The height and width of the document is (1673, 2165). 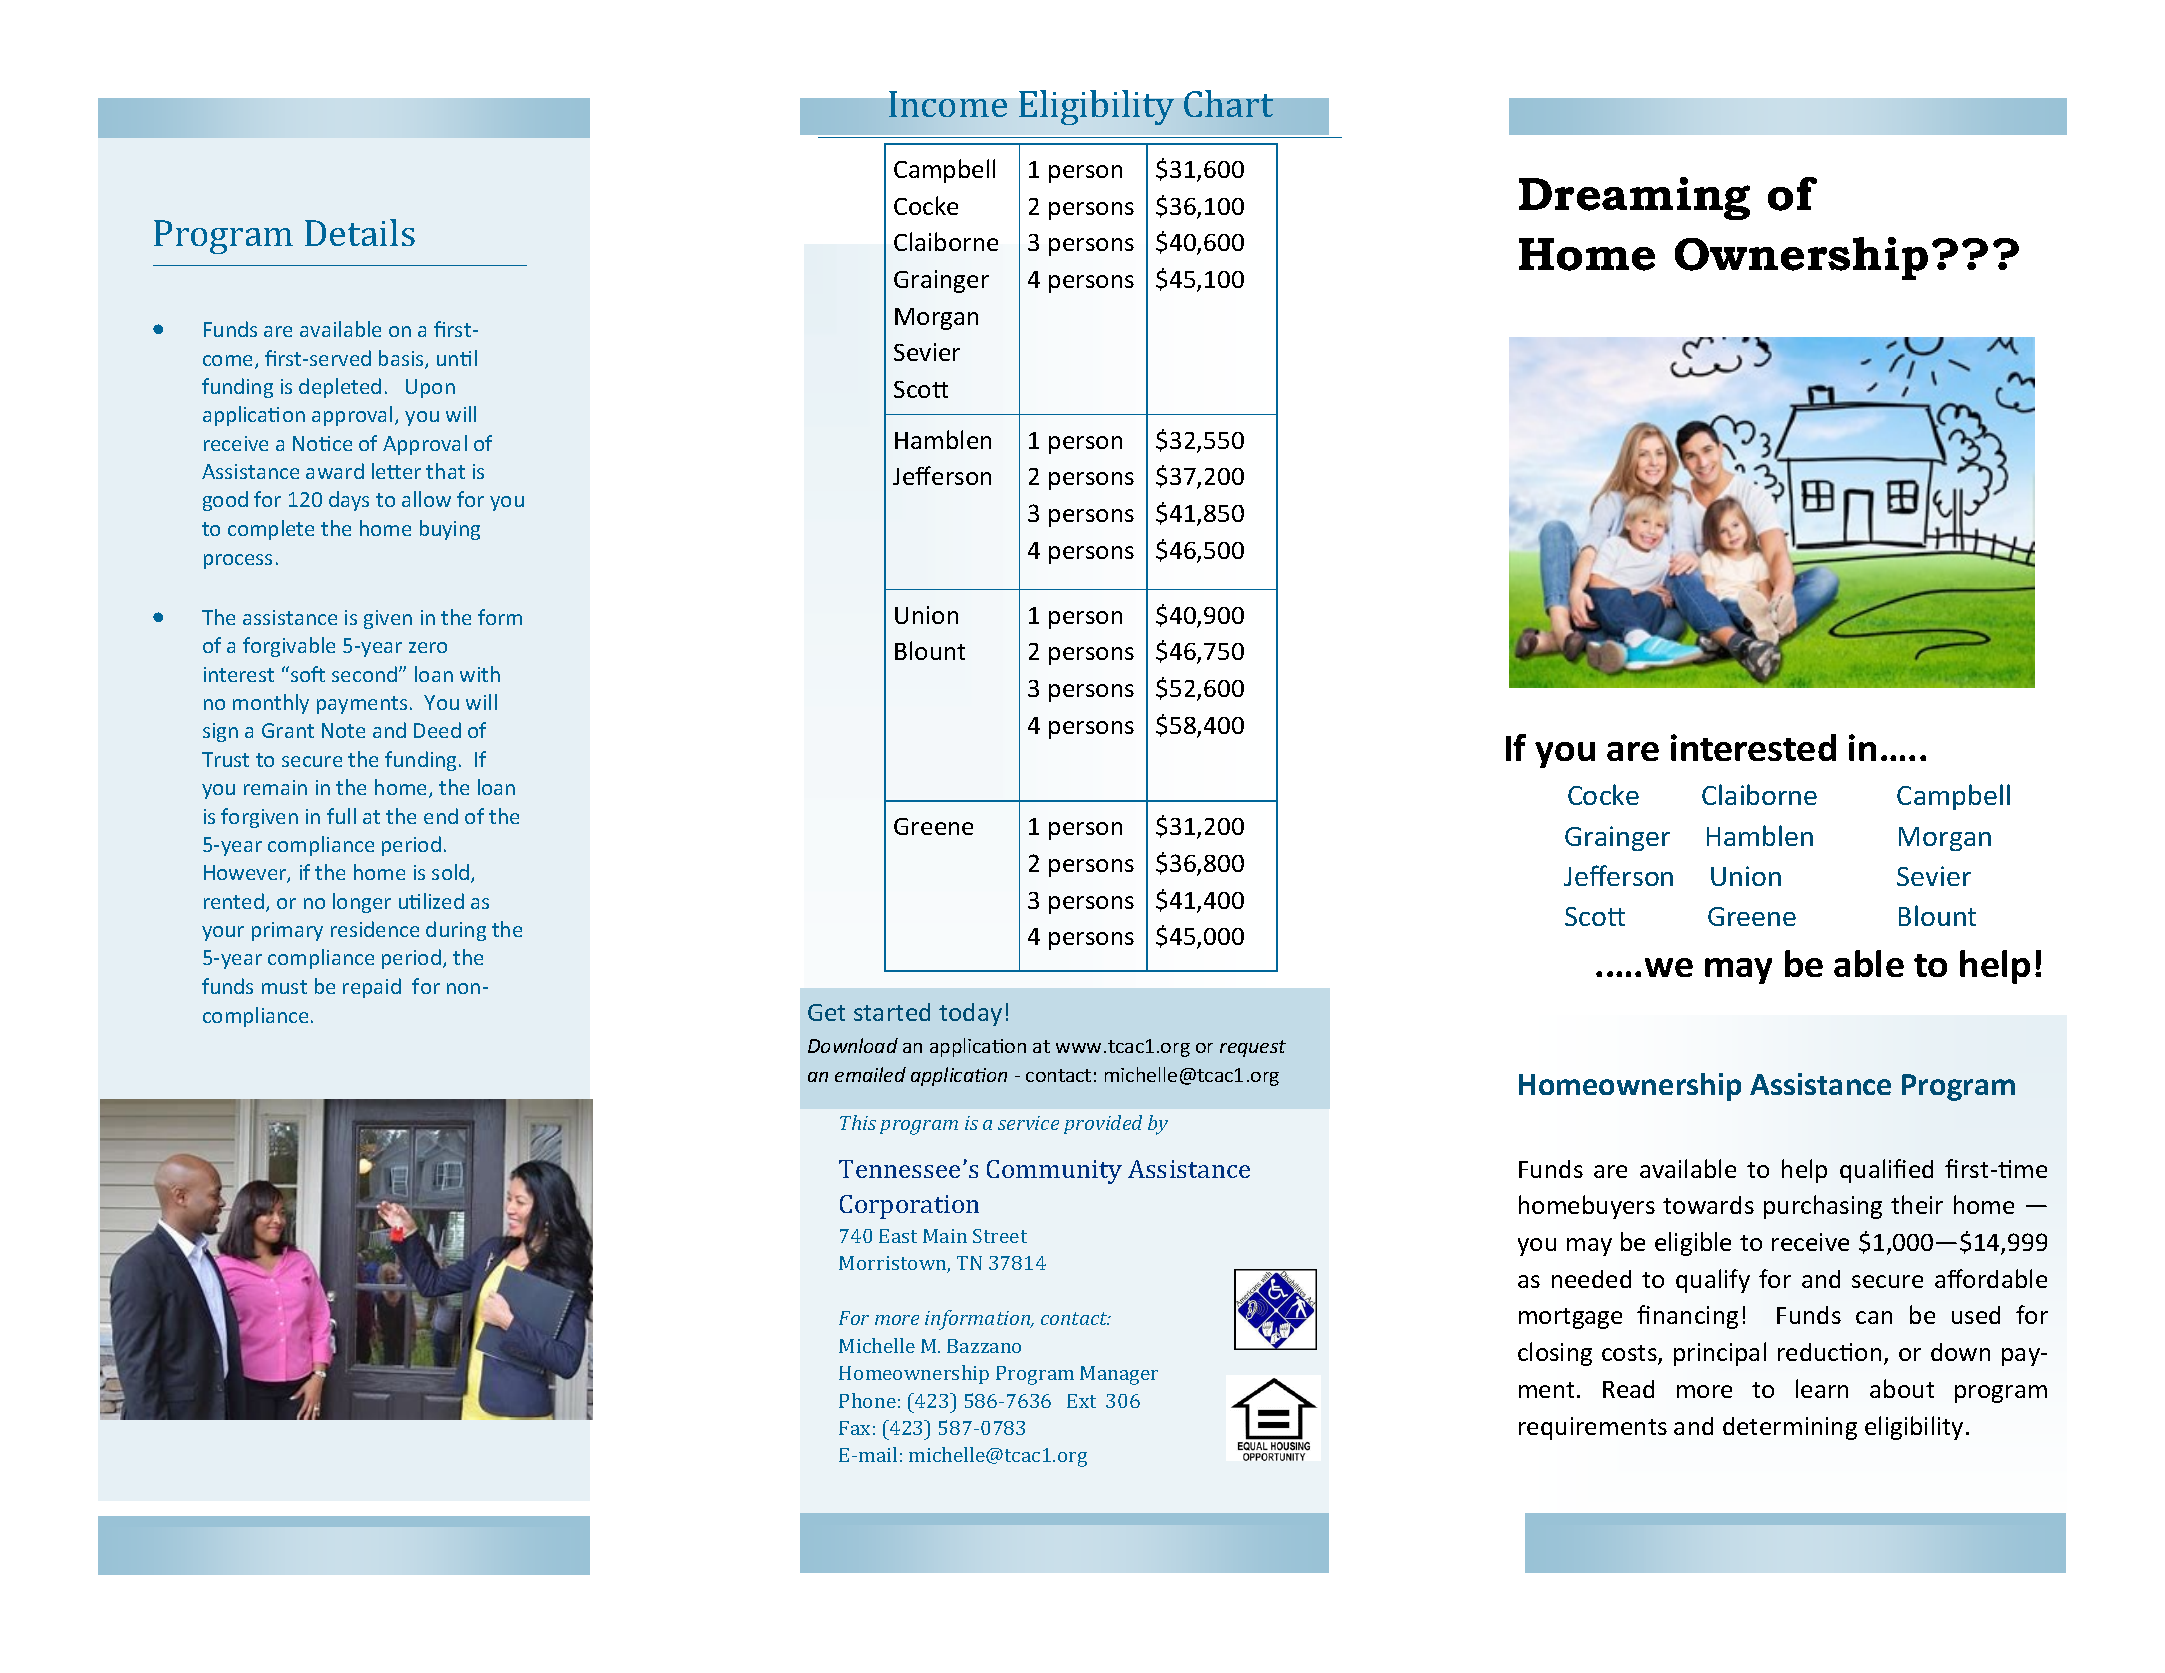 I want to click on qualified, so click(x=1886, y=1171).
